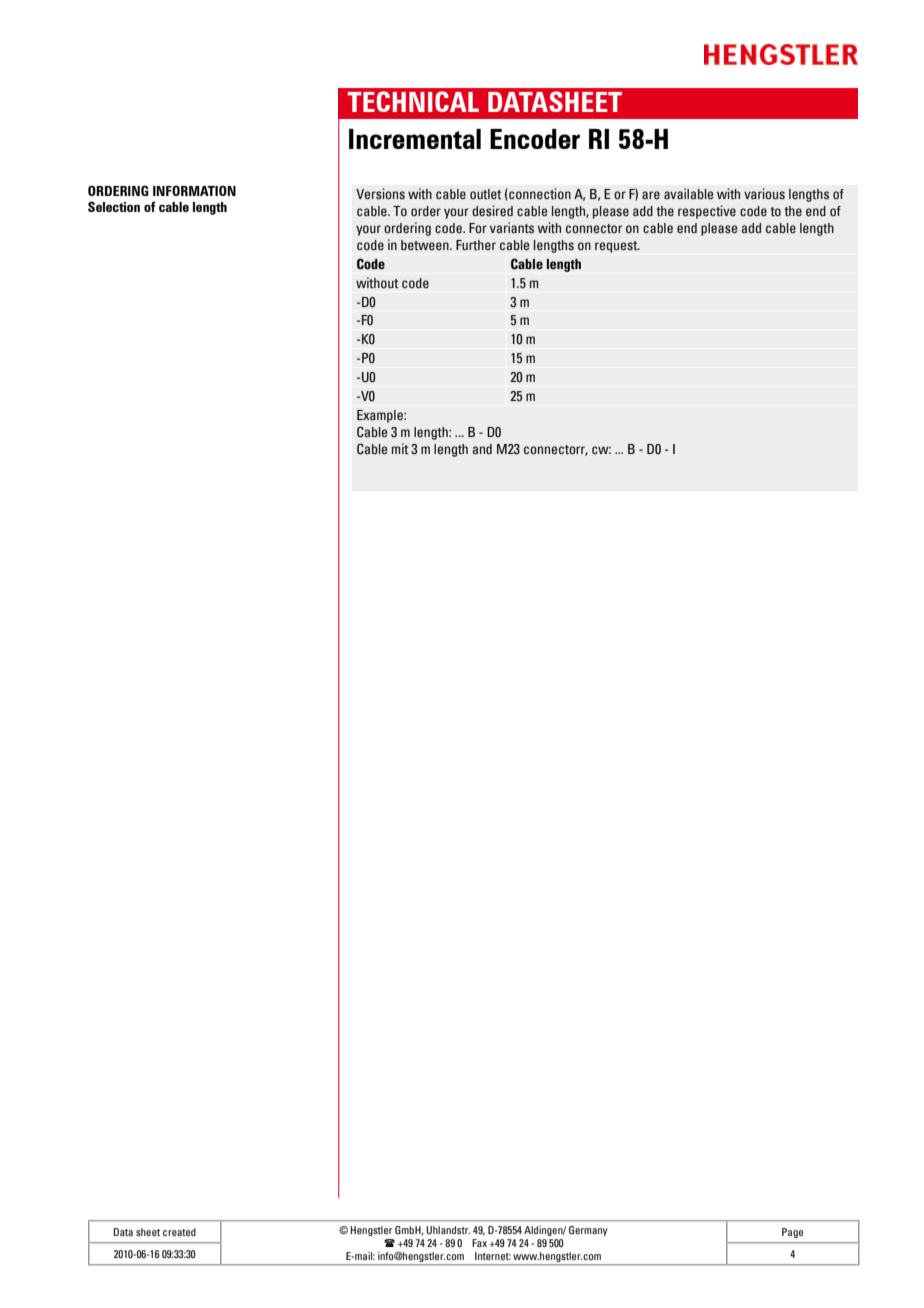  What do you see at coordinates (426, 245) in the image?
I see `between` at bounding box center [426, 245].
